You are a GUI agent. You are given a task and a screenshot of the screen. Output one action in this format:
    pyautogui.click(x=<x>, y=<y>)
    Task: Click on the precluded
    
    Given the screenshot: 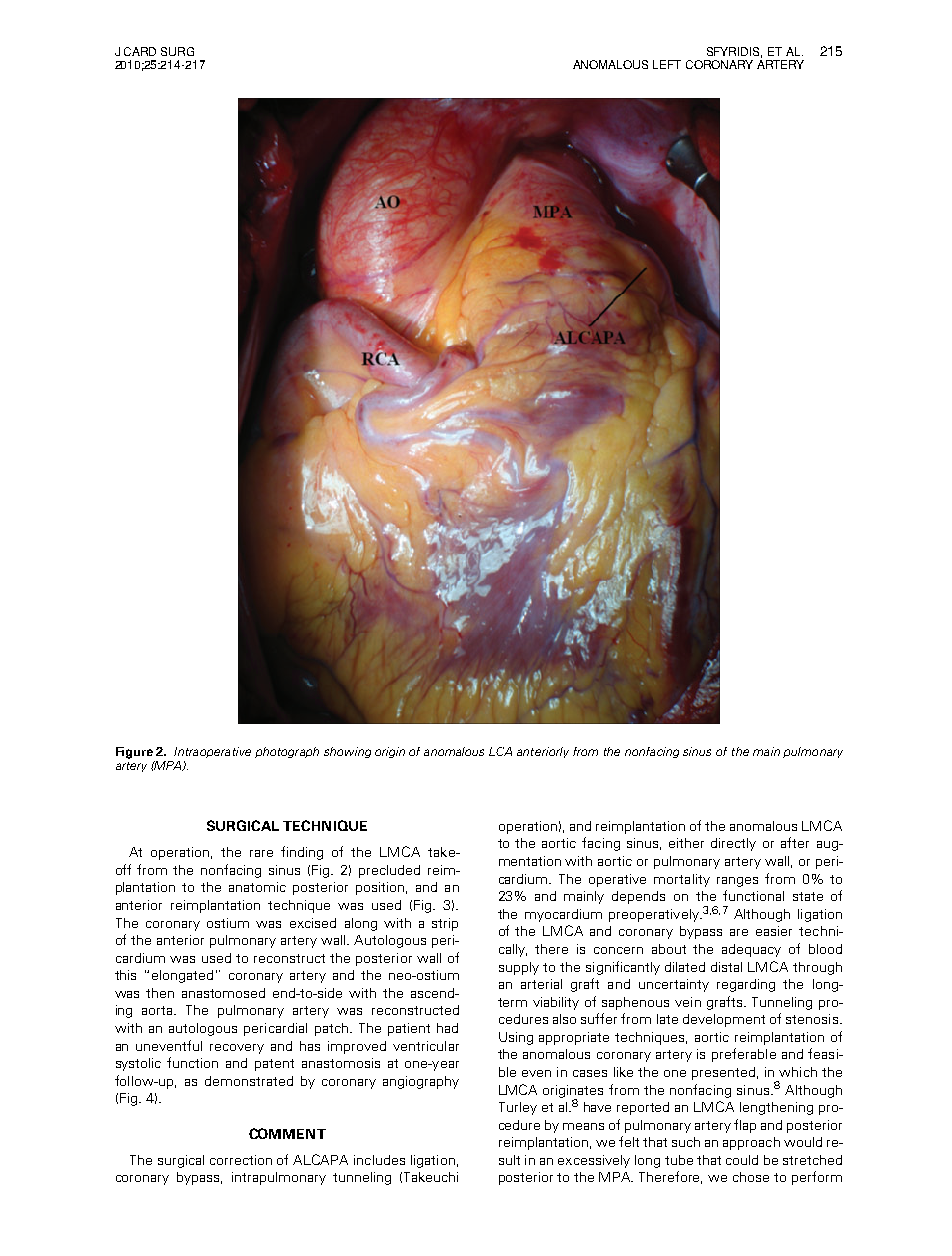 What is the action you would take?
    pyautogui.click(x=389, y=871)
